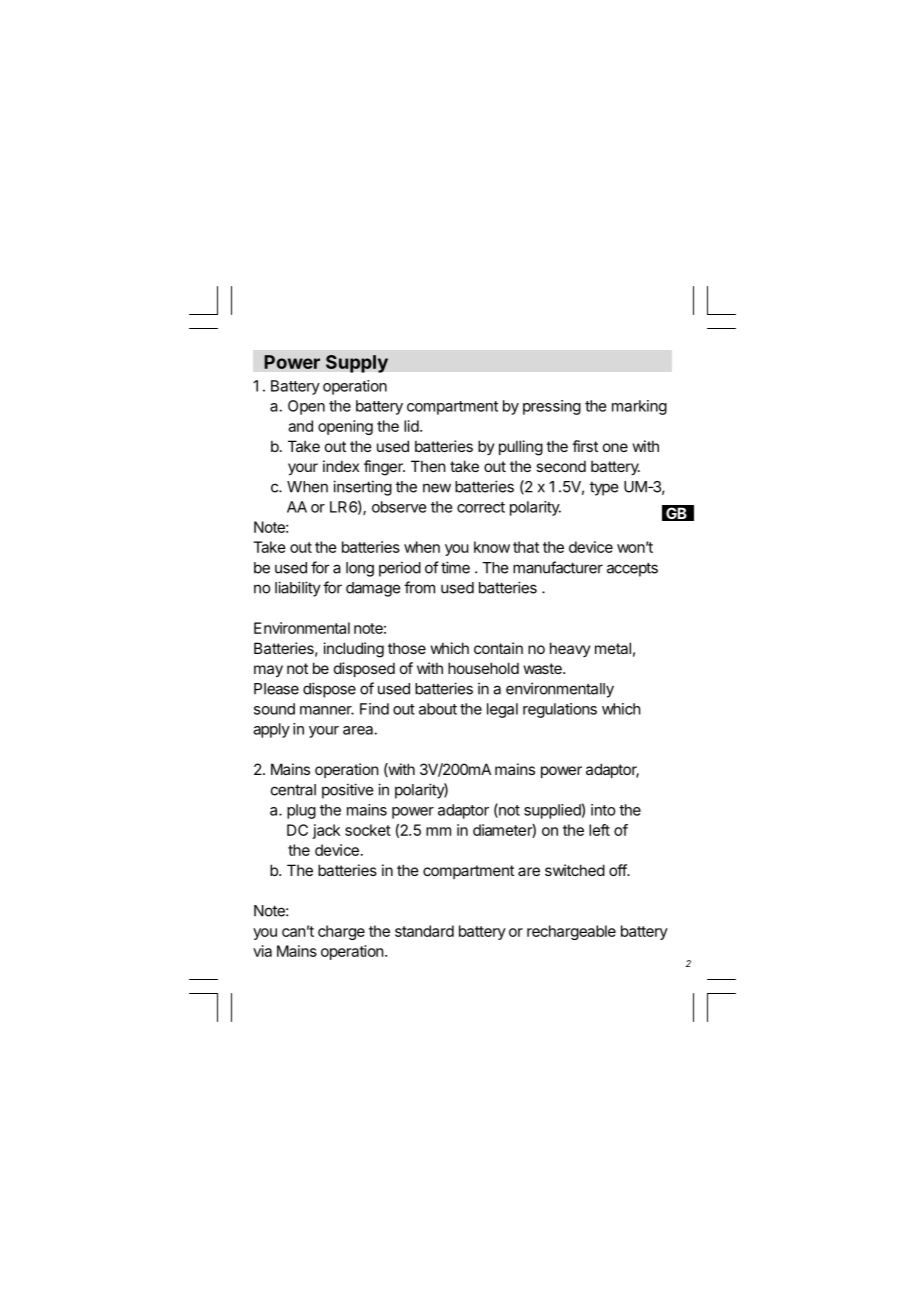 This screenshot has width=924, height=1308. Describe the element at coordinates (613, 648) in the screenshot. I see `metal` at that location.
